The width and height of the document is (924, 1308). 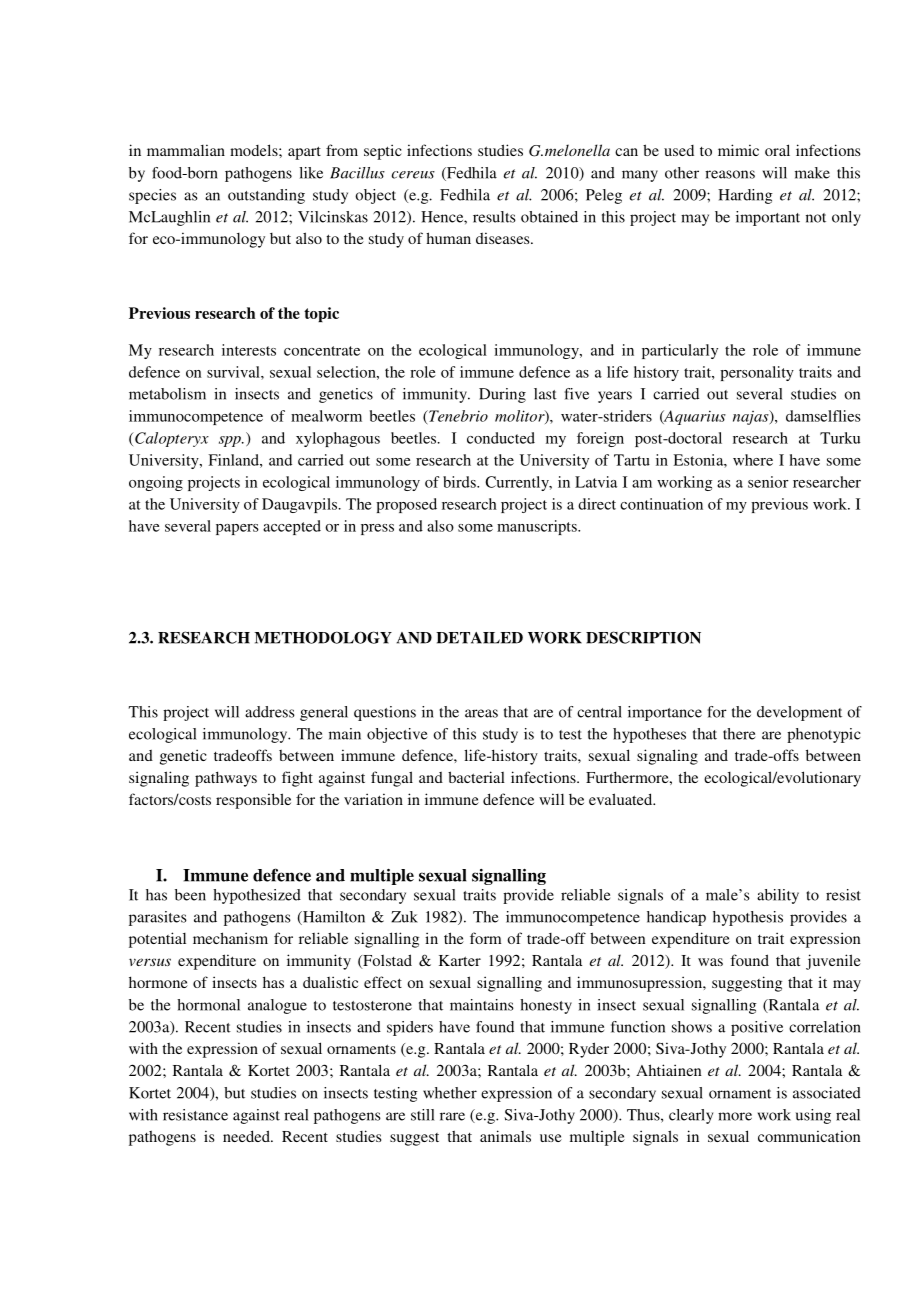 What do you see at coordinates (745, 196) in the document?
I see `Harding` at bounding box center [745, 196].
